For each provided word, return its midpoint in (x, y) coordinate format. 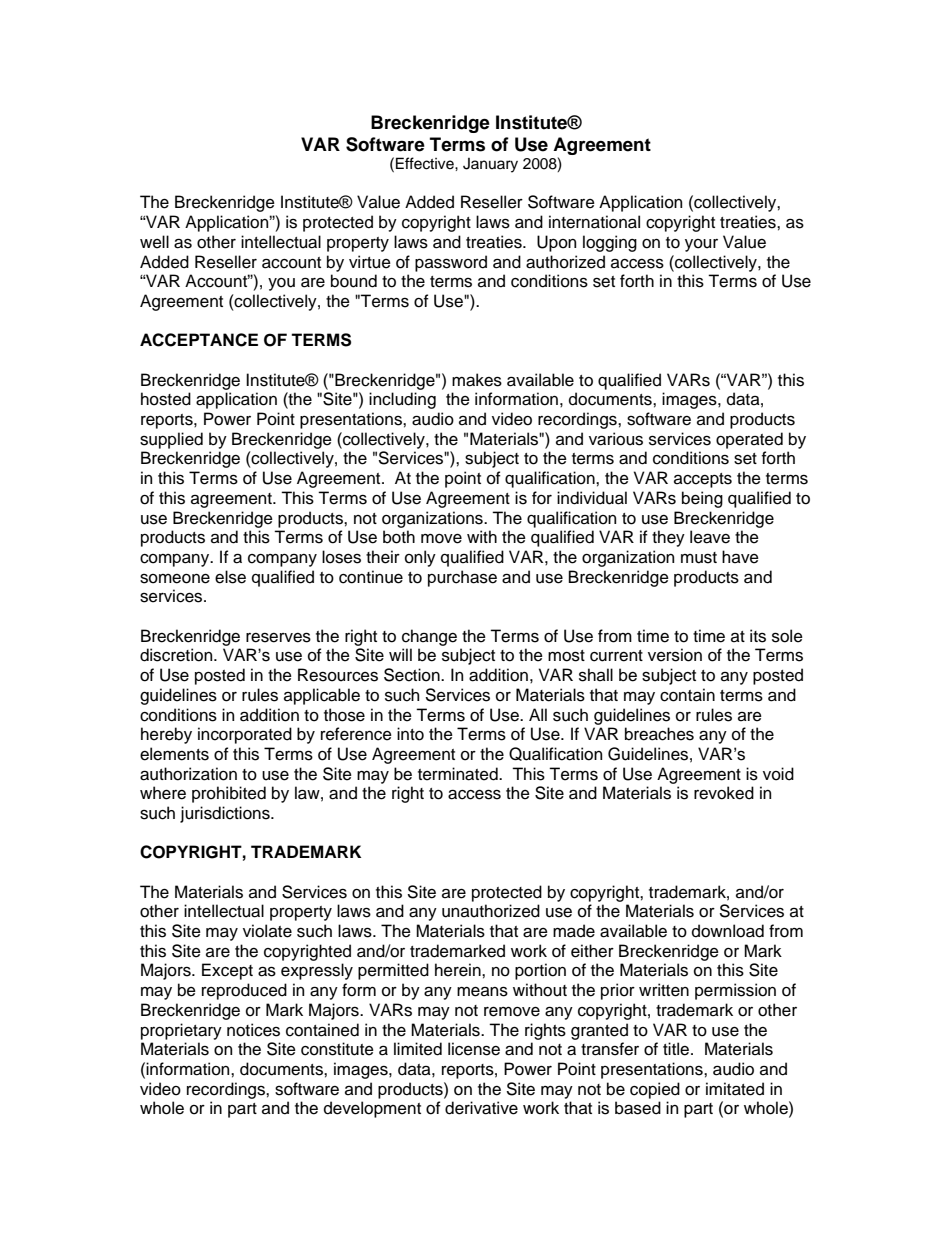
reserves (278, 637)
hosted (166, 399)
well (154, 242)
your (701, 245)
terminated (459, 774)
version (675, 655)
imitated (735, 1089)
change (429, 637)
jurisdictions (226, 814)
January (490, 165)
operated (749, 440)
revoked (724, 793)
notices (253, 1030)
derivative (481, 1108)
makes (477, 380)
